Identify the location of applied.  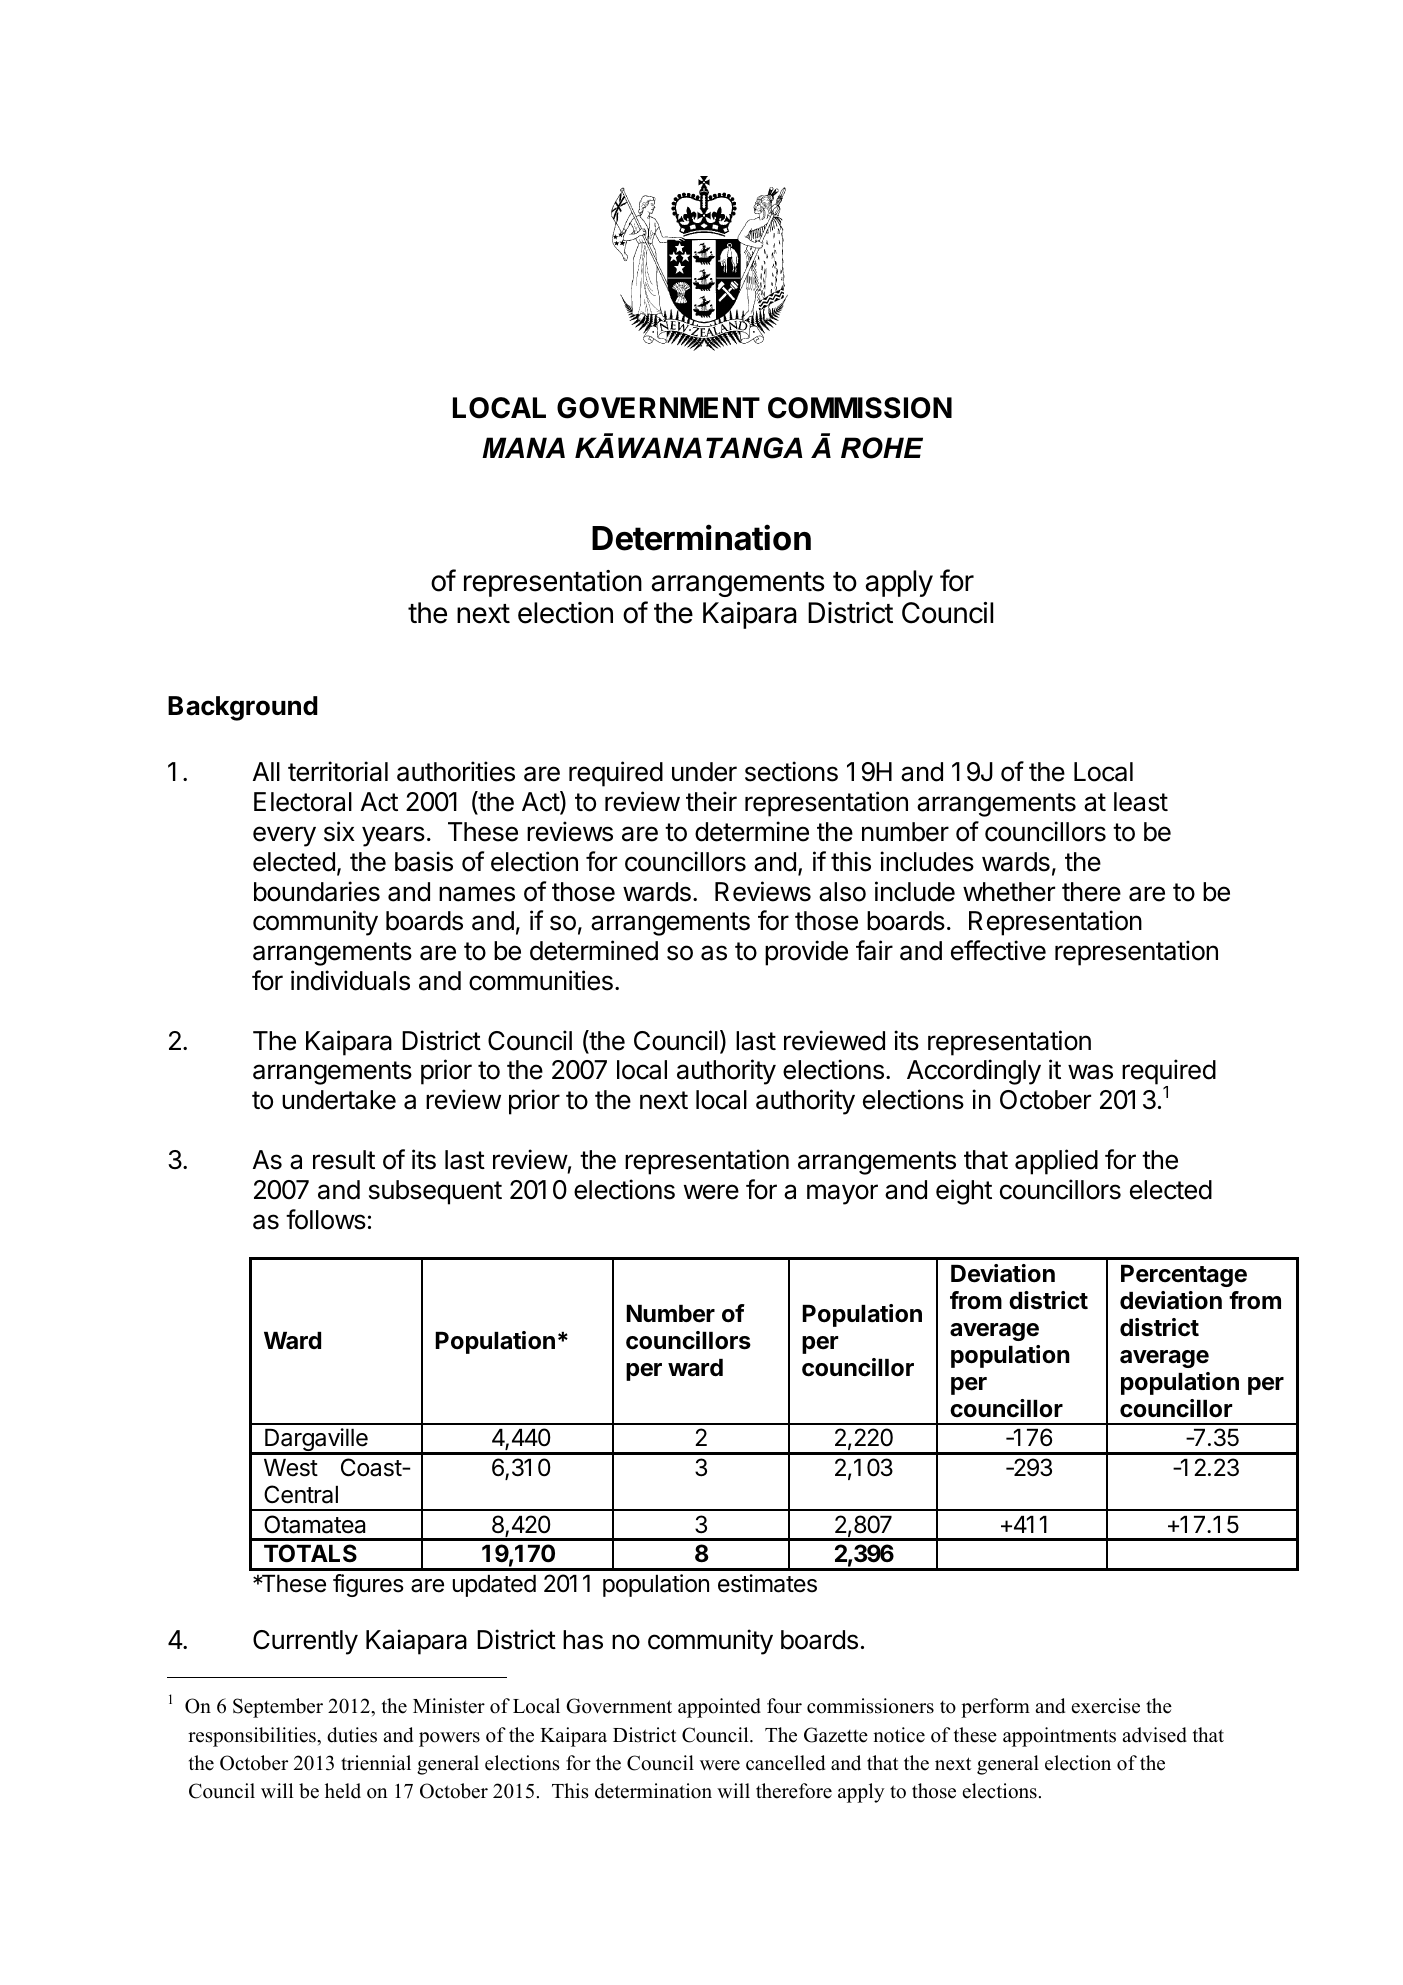
(1056, 1162).
